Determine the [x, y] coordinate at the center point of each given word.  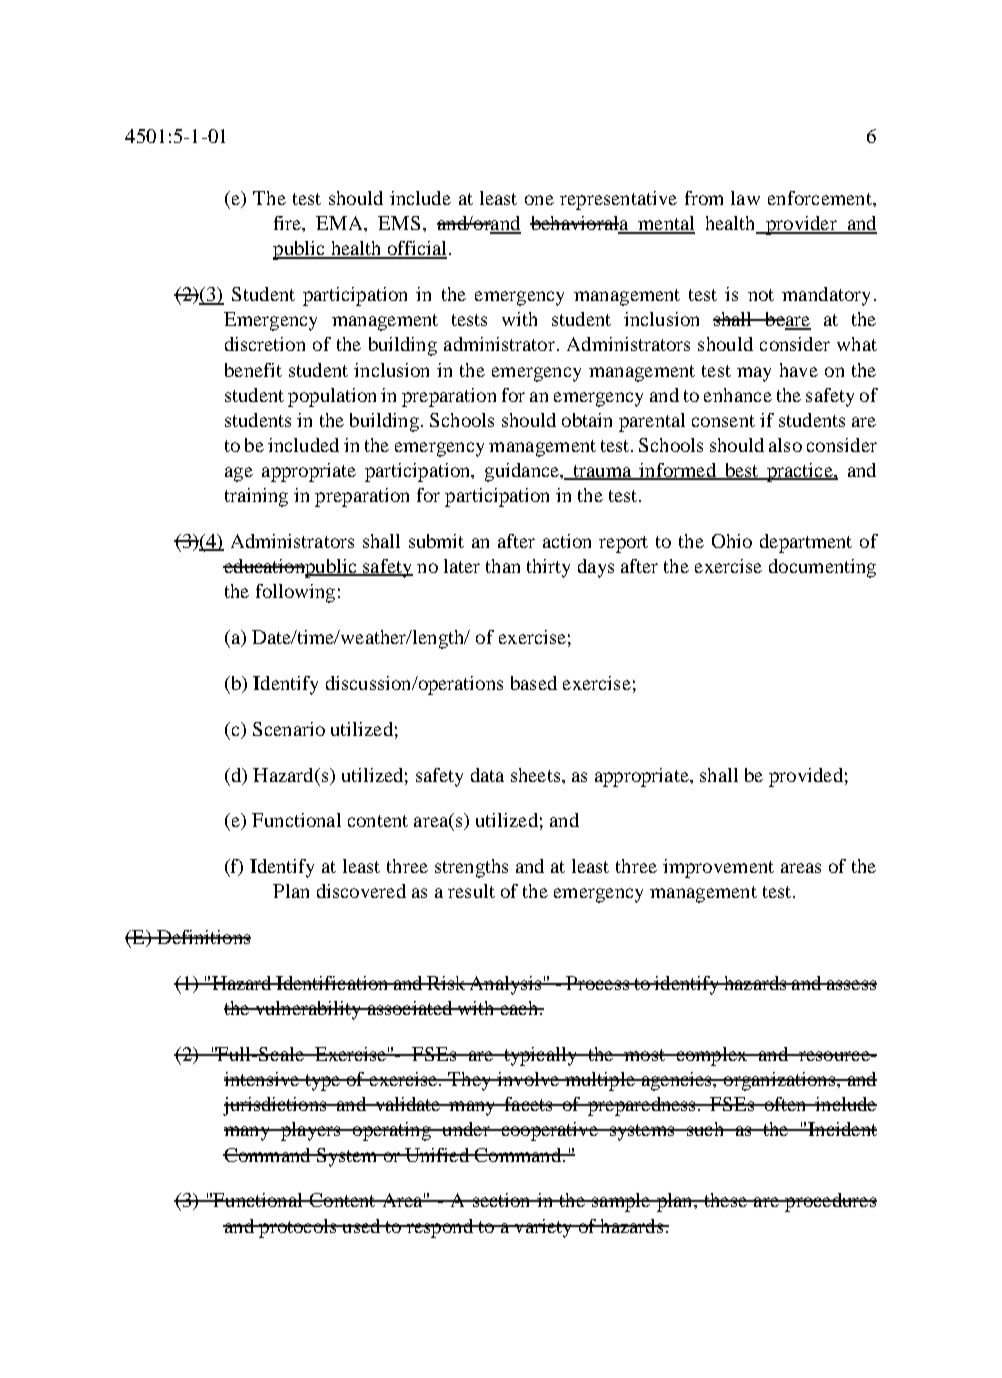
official [416, 249]
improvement [718, 868]
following [295, 593]
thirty [548, 568]
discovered [361, 891]
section [501, 1200]
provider [801, 225]
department [806, 543]
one [539, 200]
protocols [298, 1228]
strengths [471, 868]
